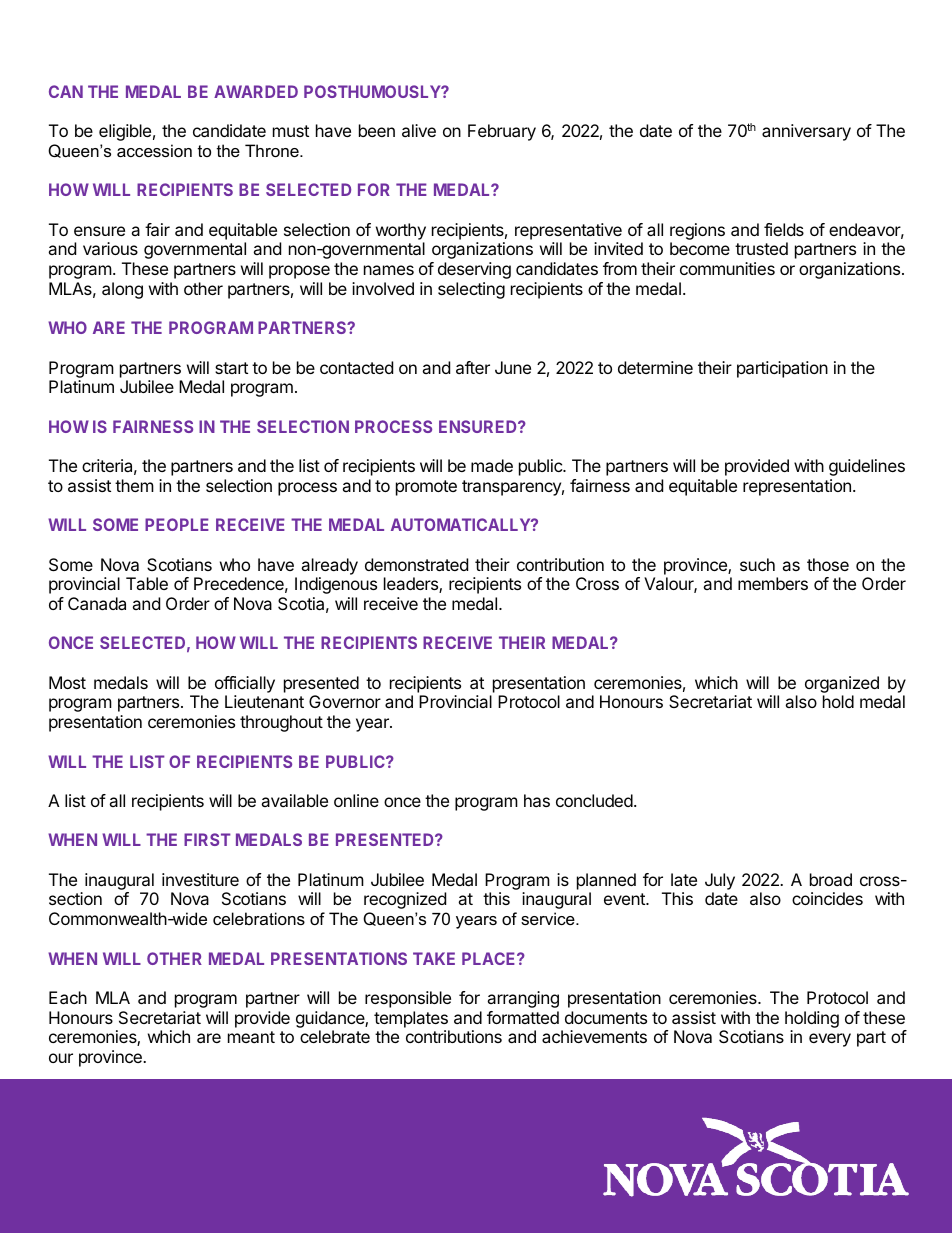  I want to click on PEOPLE, so click(177, 524).
